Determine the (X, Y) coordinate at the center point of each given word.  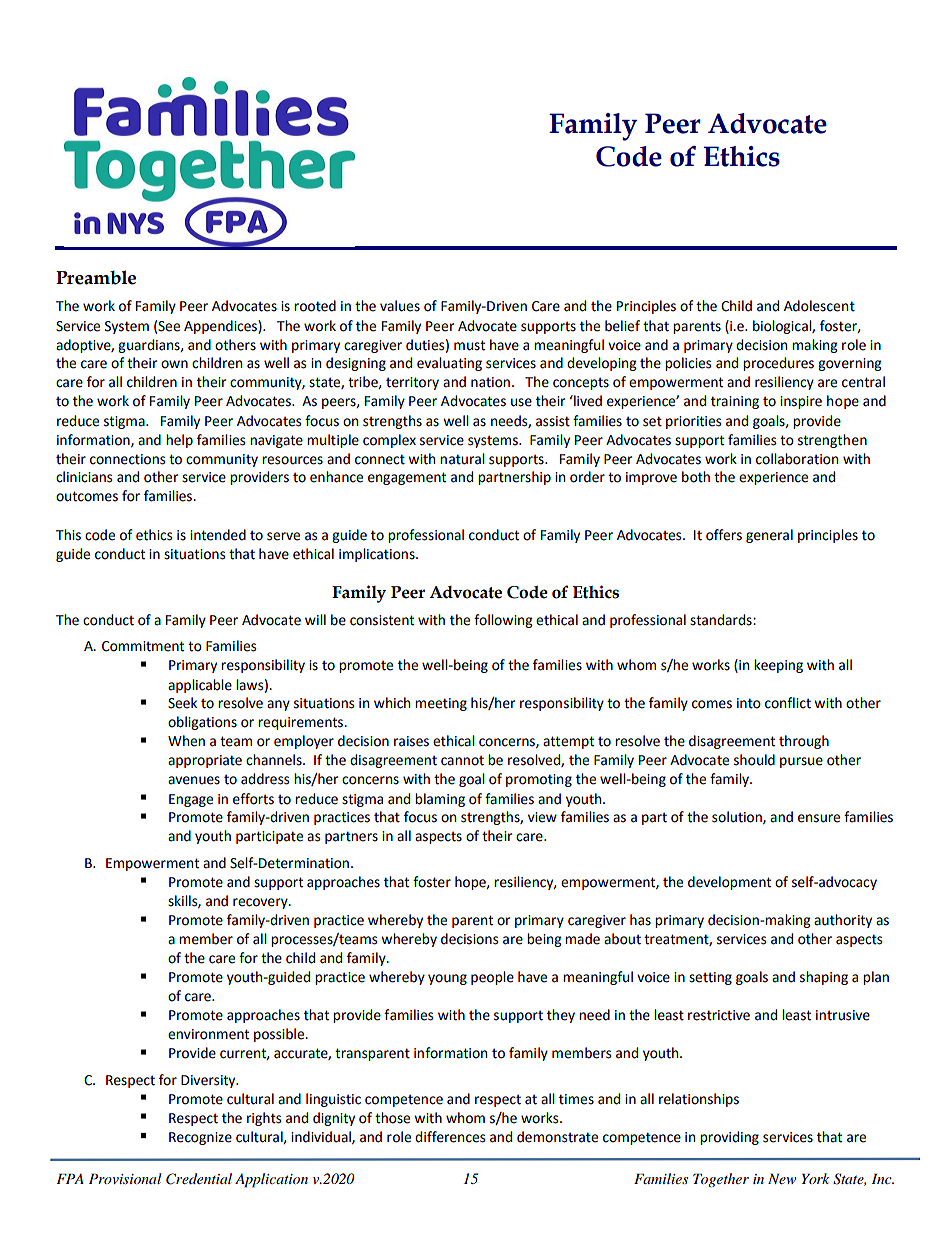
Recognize (200, 1138)
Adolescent (819, 306)
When (186, 741)
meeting (441, 704)
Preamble (96, 277)
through (804, 742)
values (400, 306)
